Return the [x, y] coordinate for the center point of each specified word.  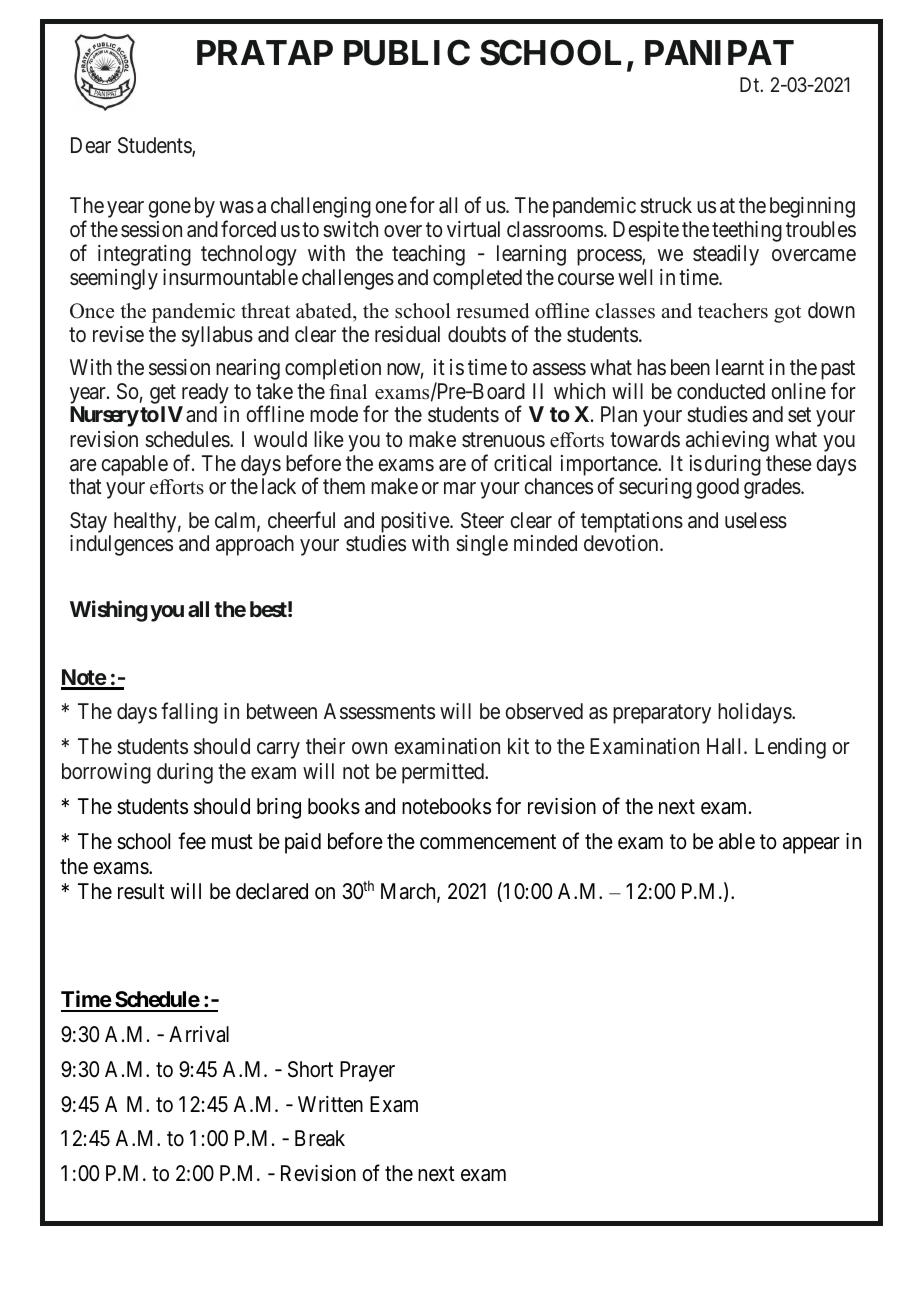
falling [189, 713]
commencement [488, 842]
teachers [733, 311]
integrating [144, 255]
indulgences [121, 545]
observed [544, 711]
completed [477, 279]
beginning [812, 207]
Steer [482, 520]
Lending [790, 748]
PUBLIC [407, 52]
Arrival [199, 1034]
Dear [91, 145]
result [141, 891]
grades [772, 488]
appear [811, 845]
